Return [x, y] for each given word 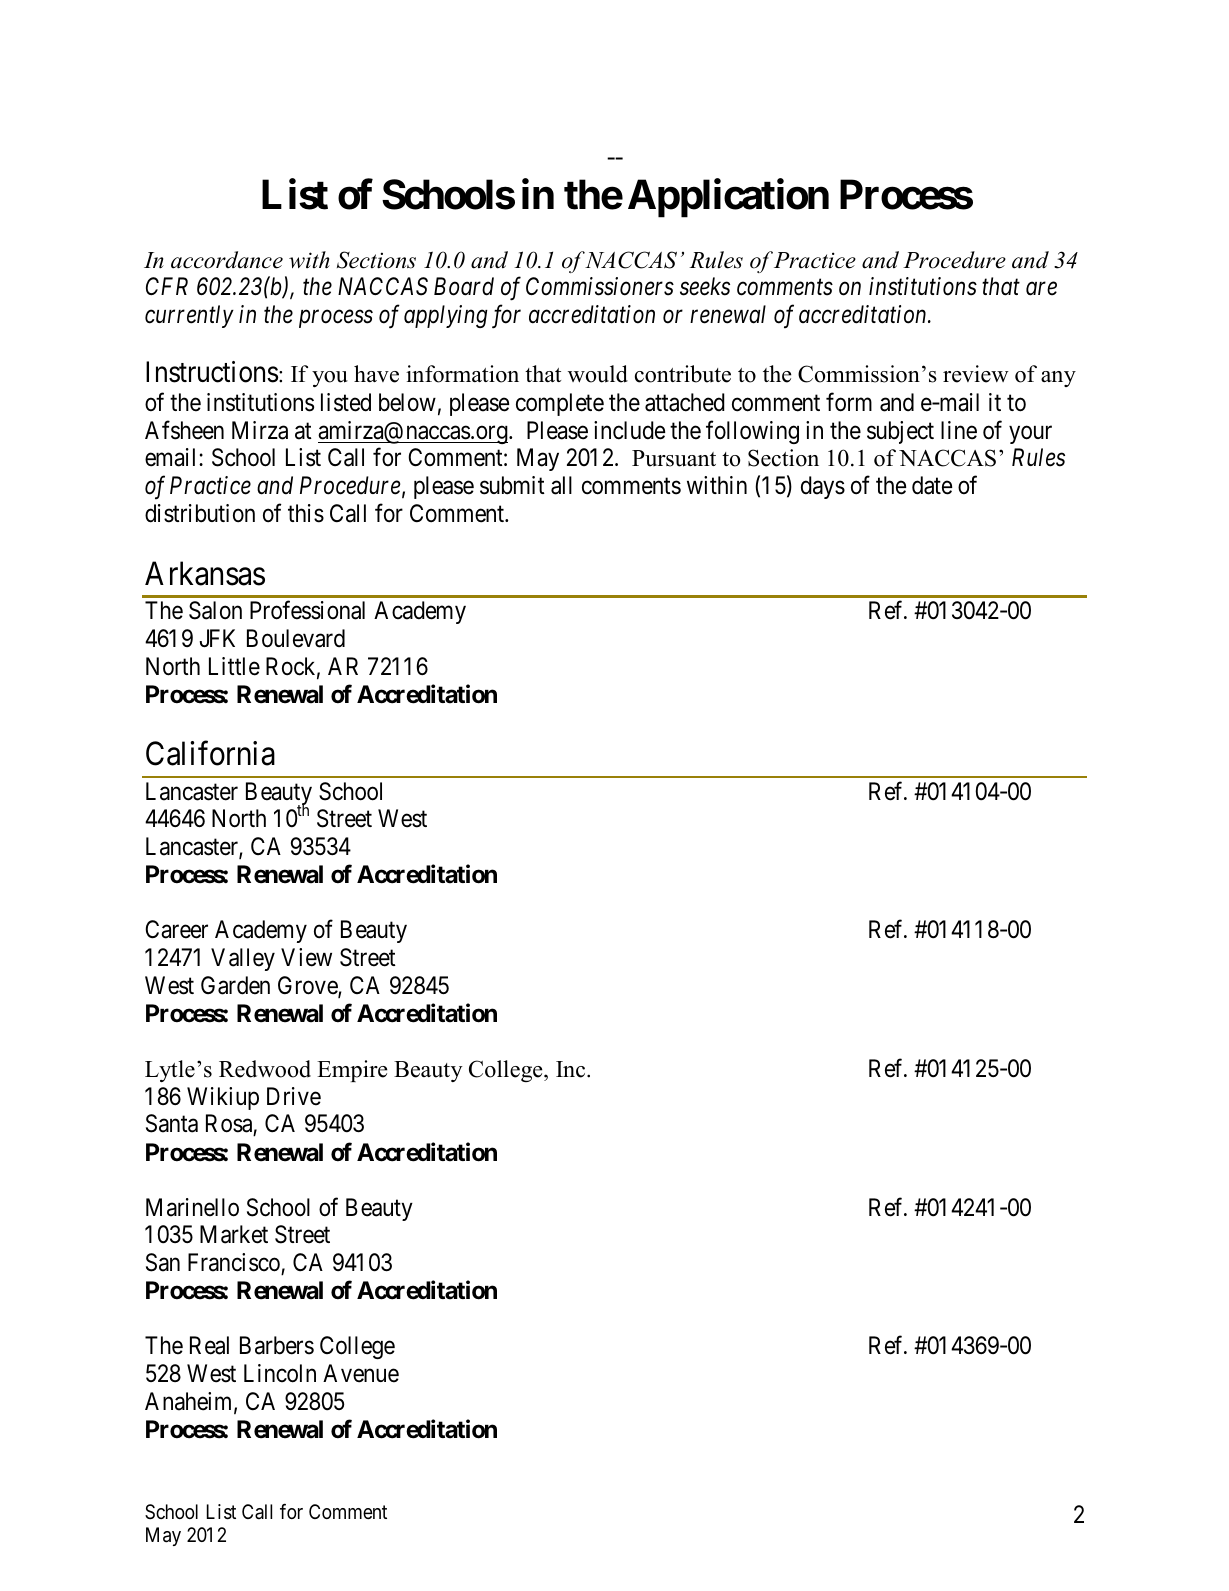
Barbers [277, 1345]
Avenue [361, 1373]
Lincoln [280, 1373]
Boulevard [296, 638]
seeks [705, 286]
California [210, 754]
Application [728, 198]
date [932, 485]
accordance [227, 260]
